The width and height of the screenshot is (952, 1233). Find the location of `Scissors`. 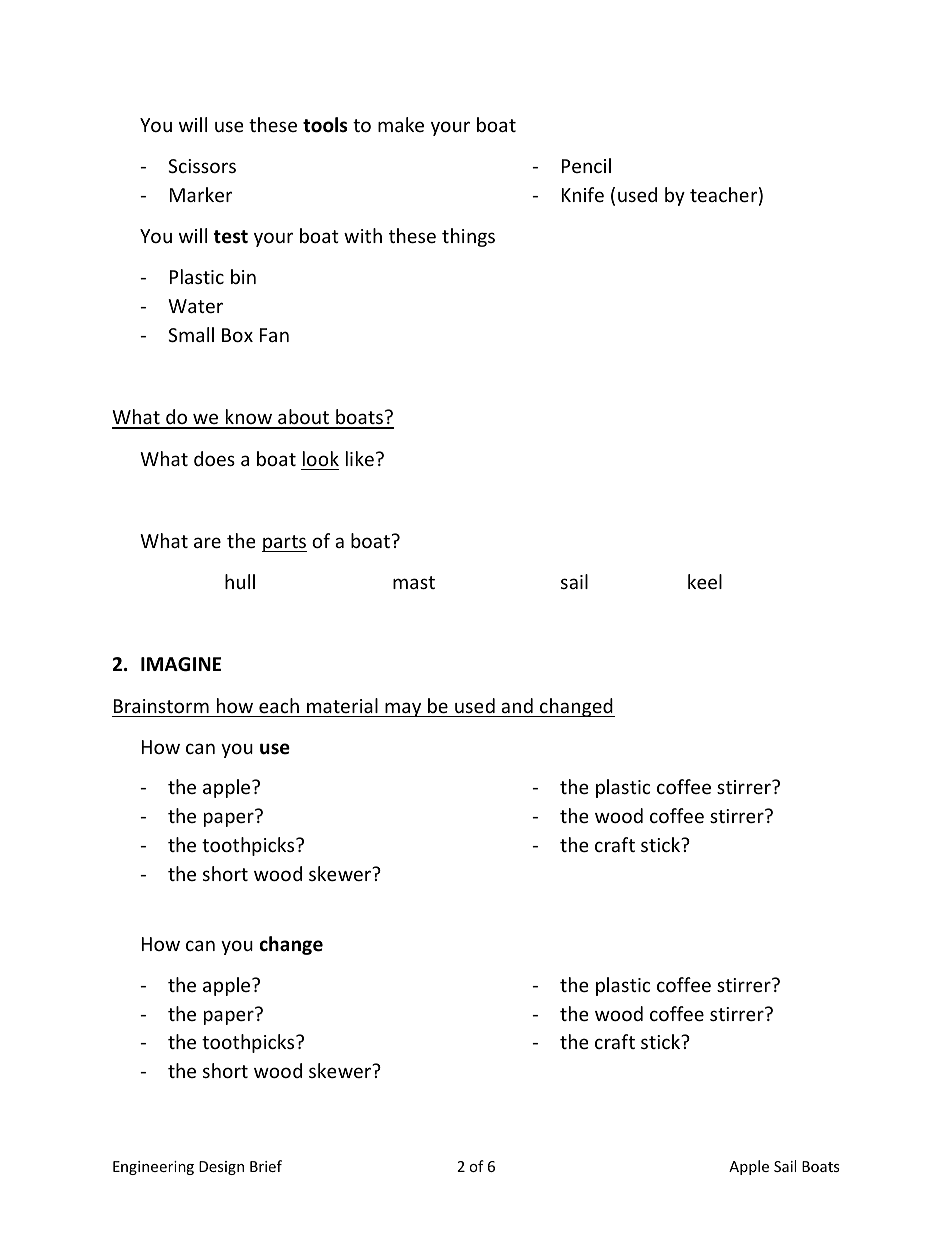

Scissors is located at coordinates (202, 166).
